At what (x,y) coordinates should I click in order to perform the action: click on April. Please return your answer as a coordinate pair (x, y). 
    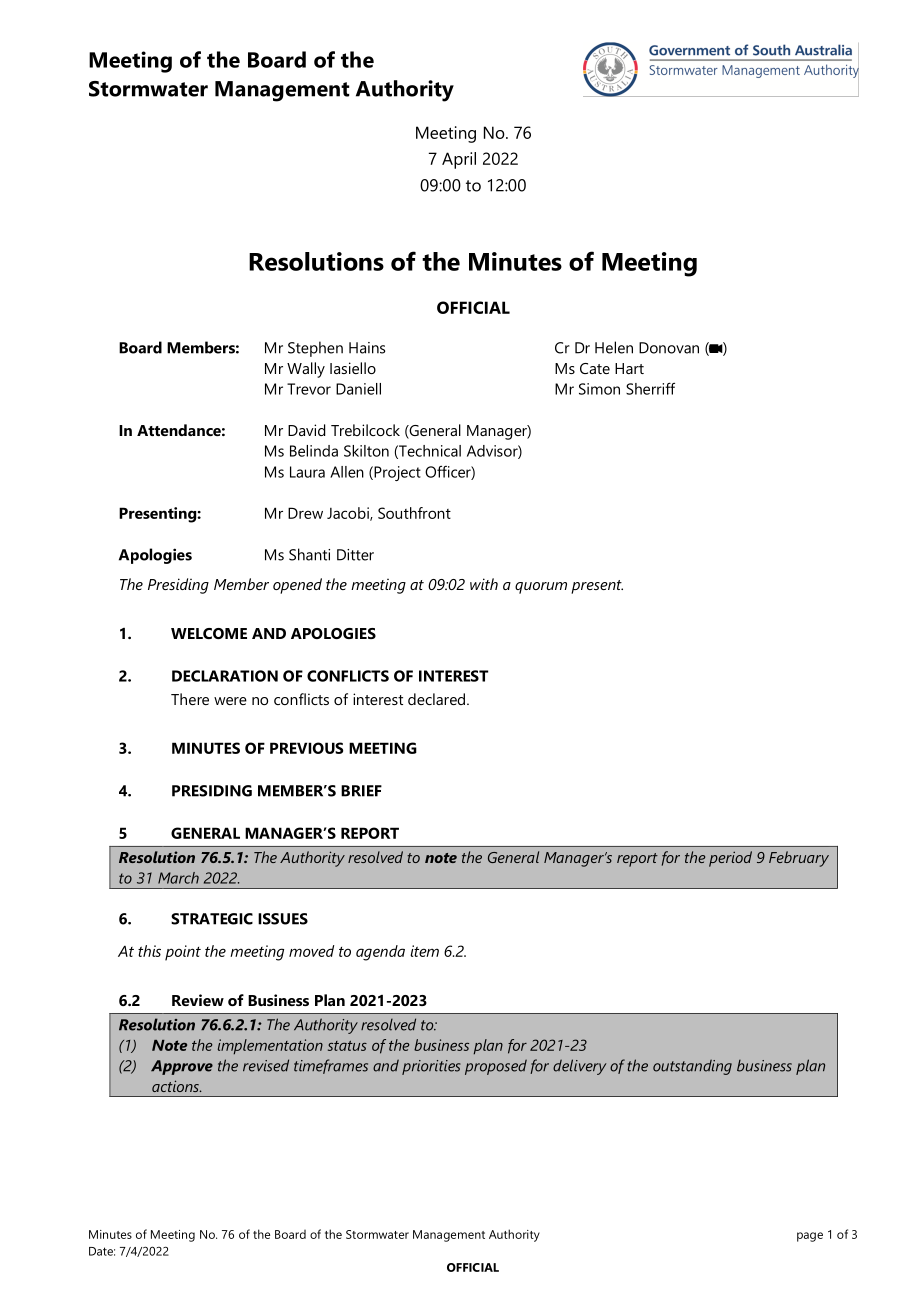
    Looking at the image, I should click on (459, 160).
